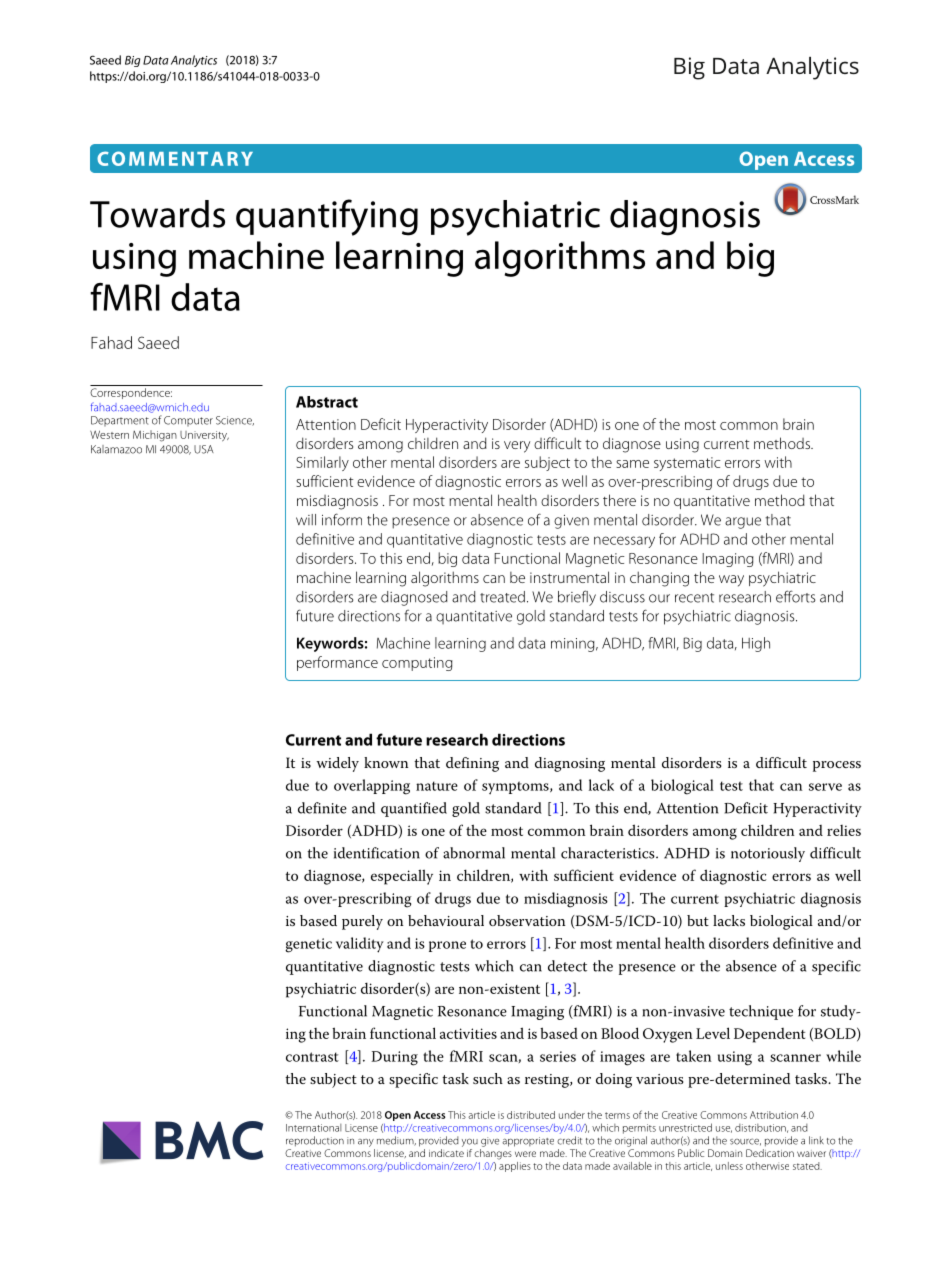 The image size is (952, 1271). Describe the element at coordinates (517, 447) in the screenshot. I see `very` at that location.
